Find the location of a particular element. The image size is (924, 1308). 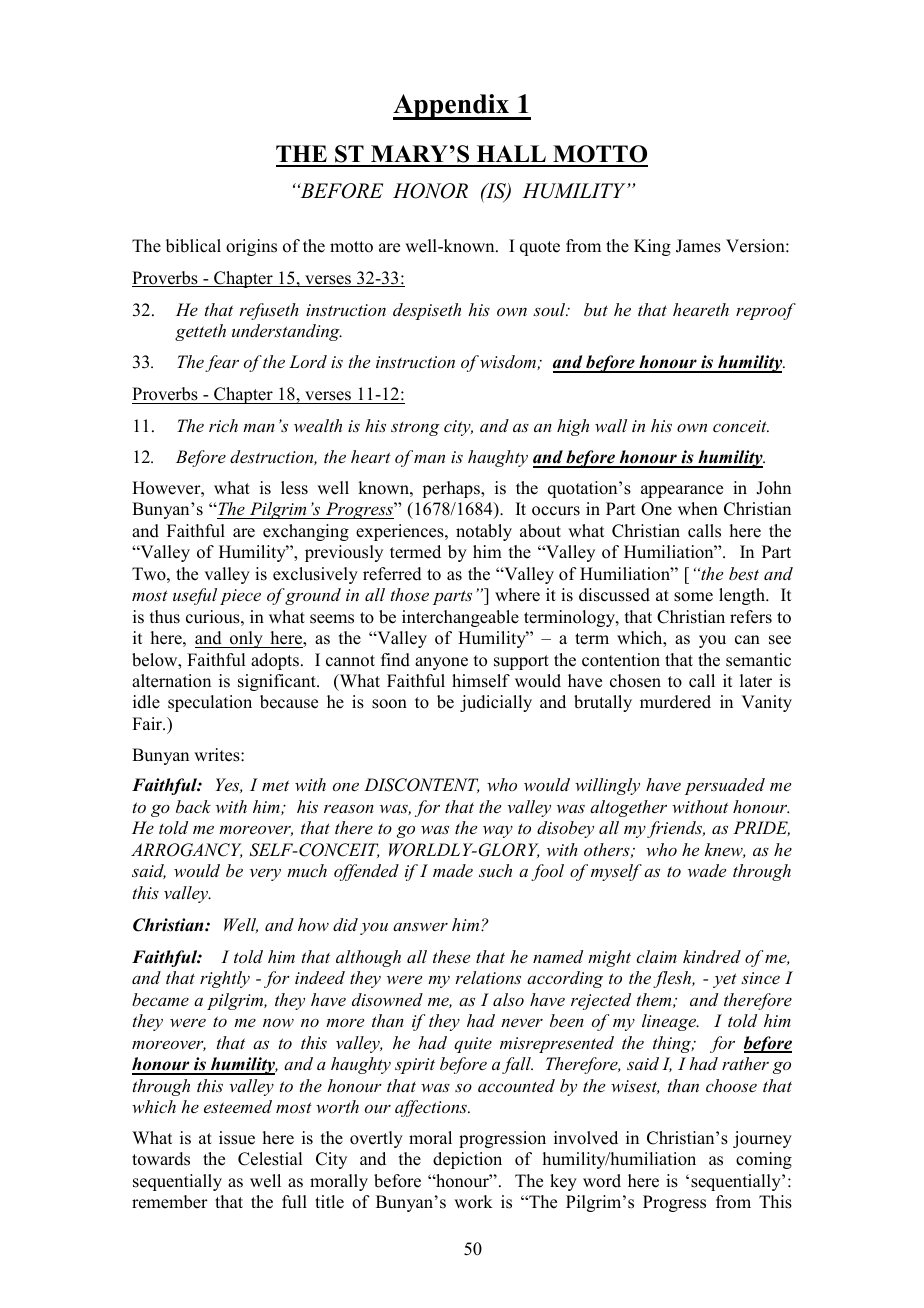

rich is located at coordinates (223, 425).
